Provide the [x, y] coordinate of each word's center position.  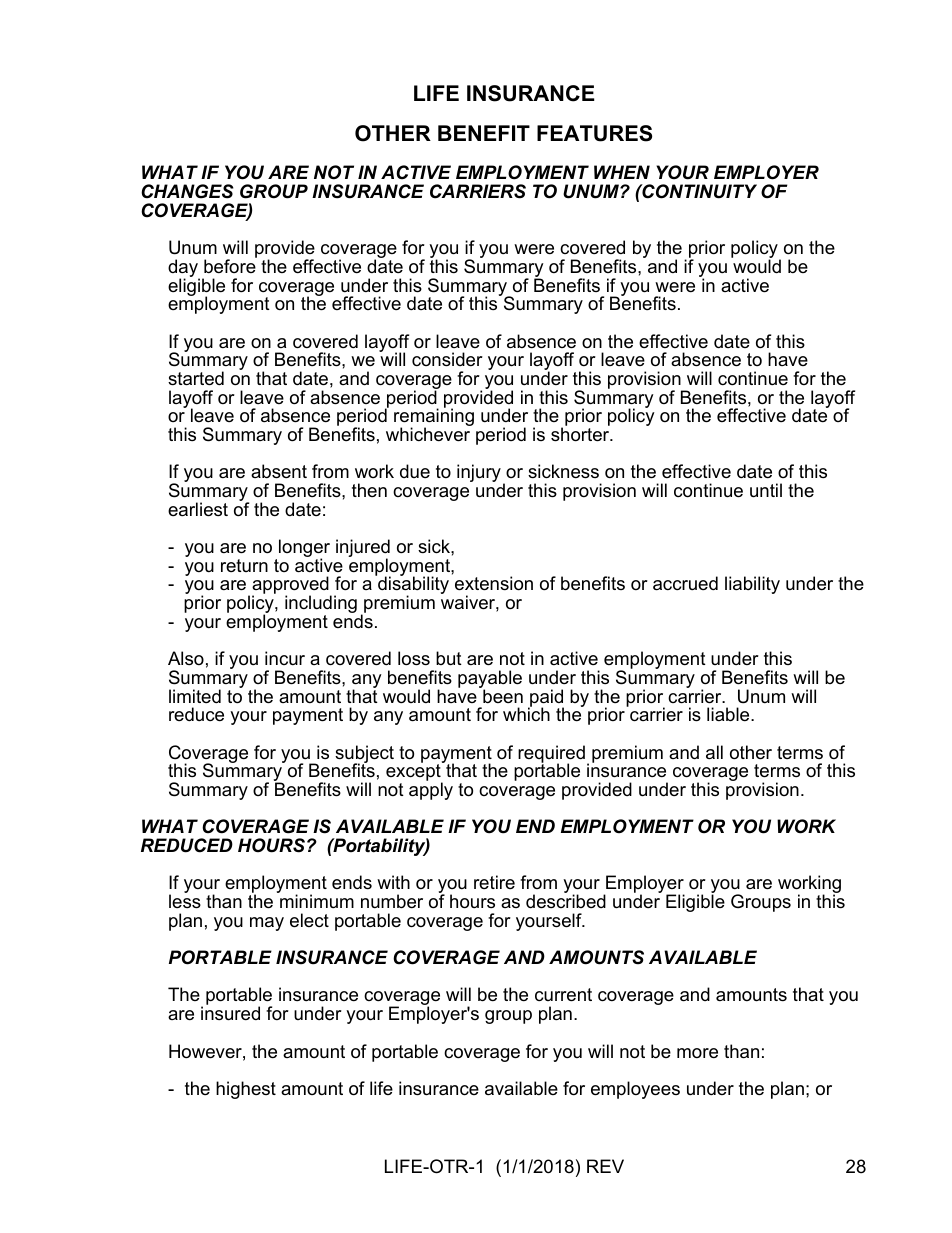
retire [494, 882]
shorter [581, 434]
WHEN [622, 172]
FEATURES [594, 133]
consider [447, 359]
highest [246, 1090]
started [196, 378]
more [697, 1053]
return [244, 565]
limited [195, 696]
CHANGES [187, 191]
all [714, 752]
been [502, 695]
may [267, 924]
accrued [685, 583]
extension [494, 583]
